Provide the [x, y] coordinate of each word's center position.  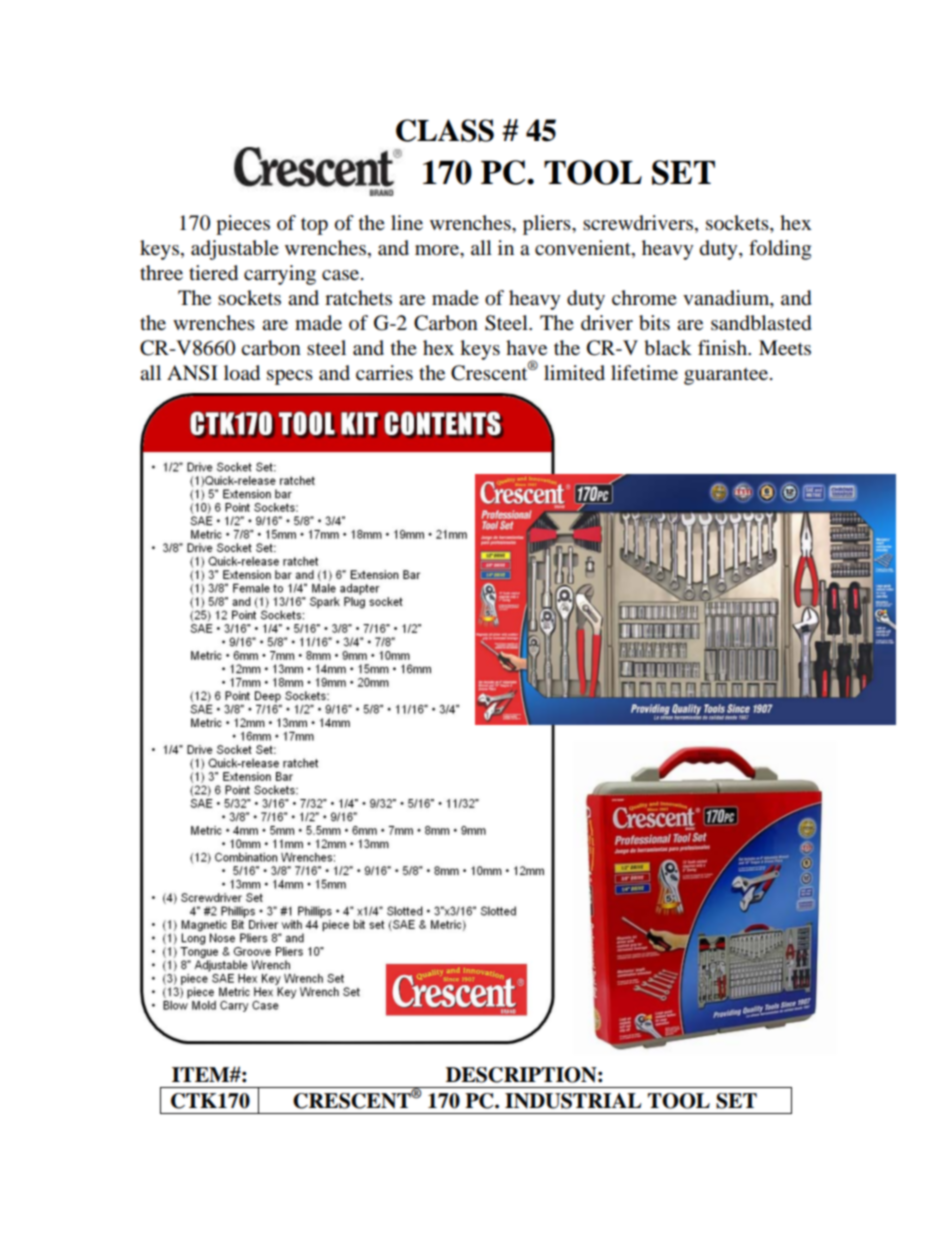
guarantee [727, 376]
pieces [243, 225]
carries [384, 373]
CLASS [445, 130]
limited [574, 373]
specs [290, 377]
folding [780, 250]
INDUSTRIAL [573, 1101]
